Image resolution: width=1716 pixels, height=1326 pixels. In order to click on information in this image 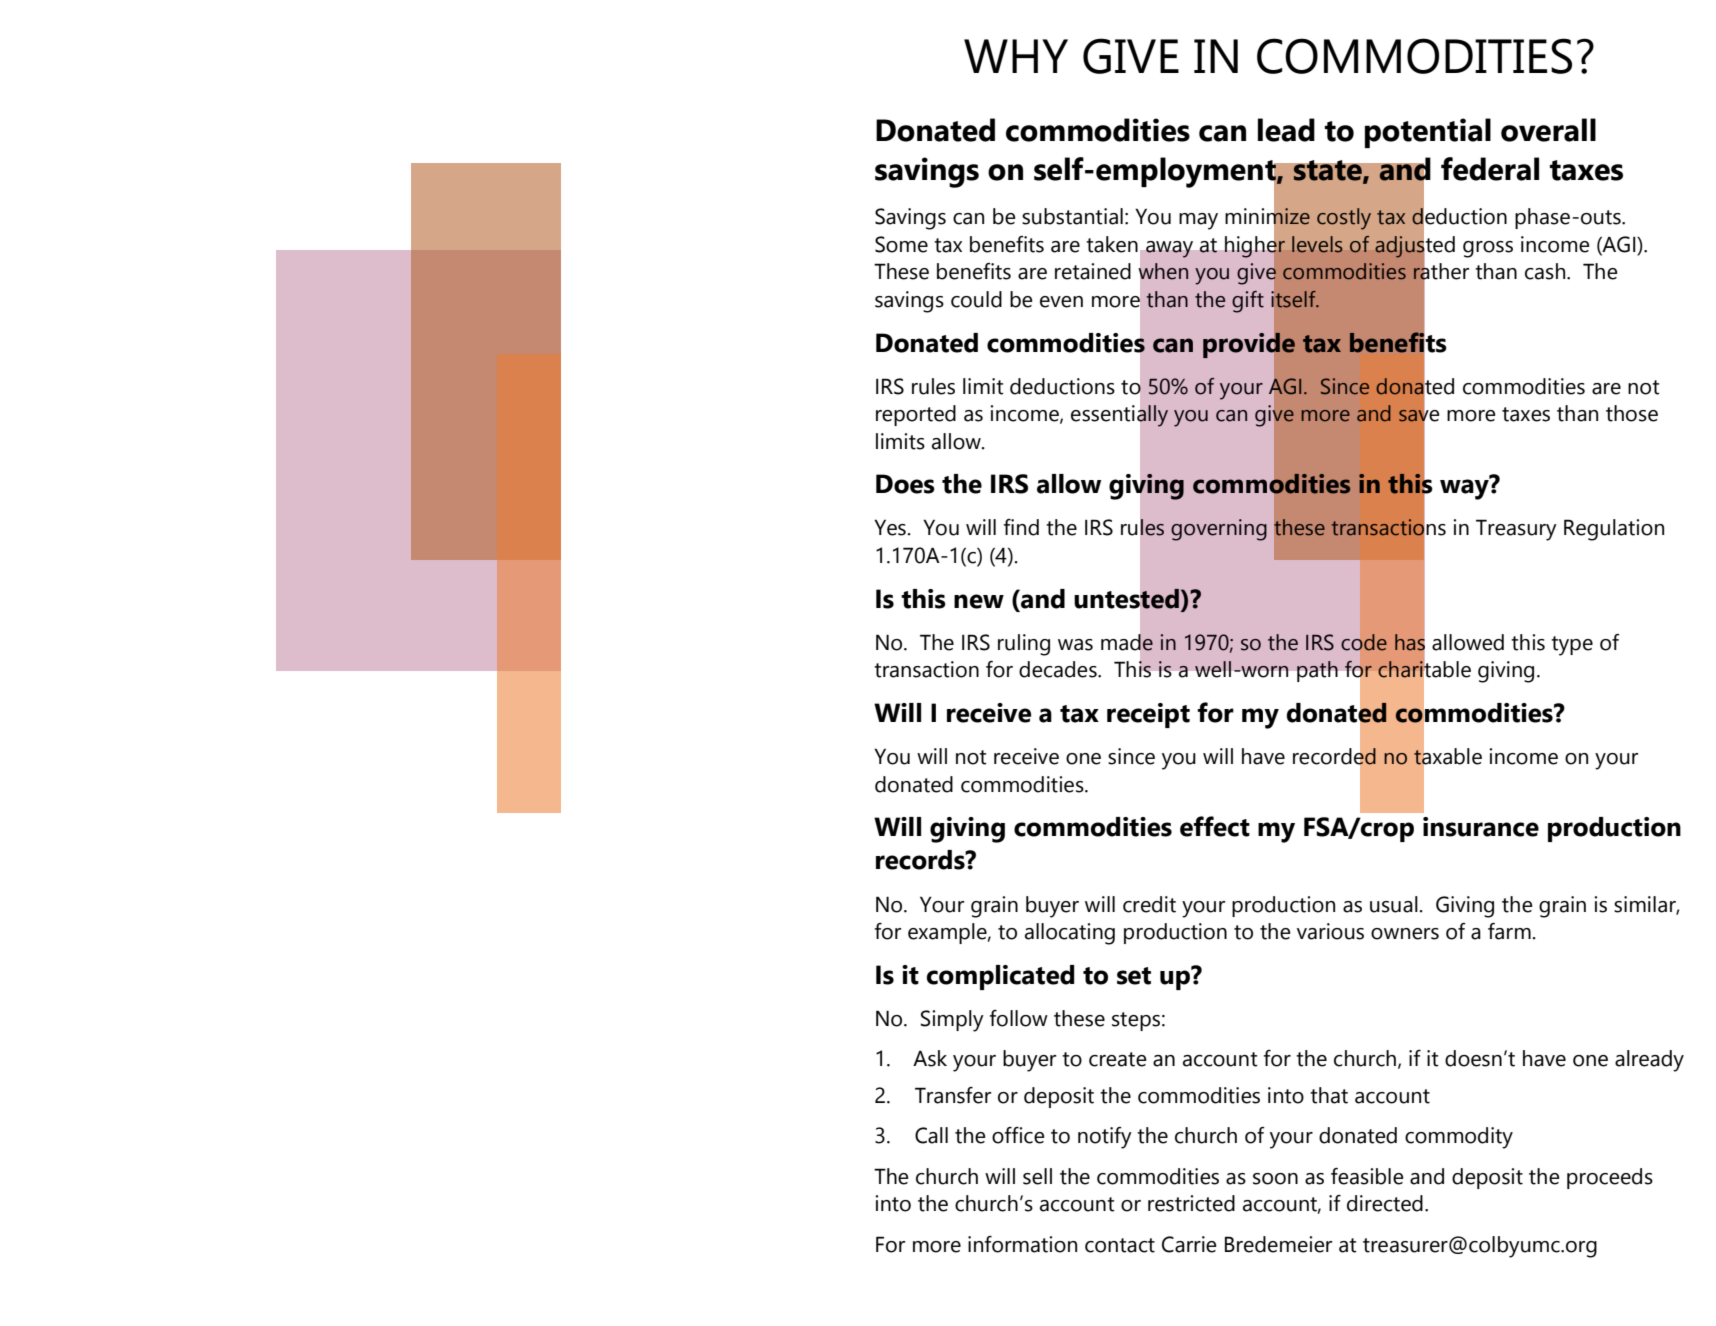, I will do `click(1022, 1244)`.
